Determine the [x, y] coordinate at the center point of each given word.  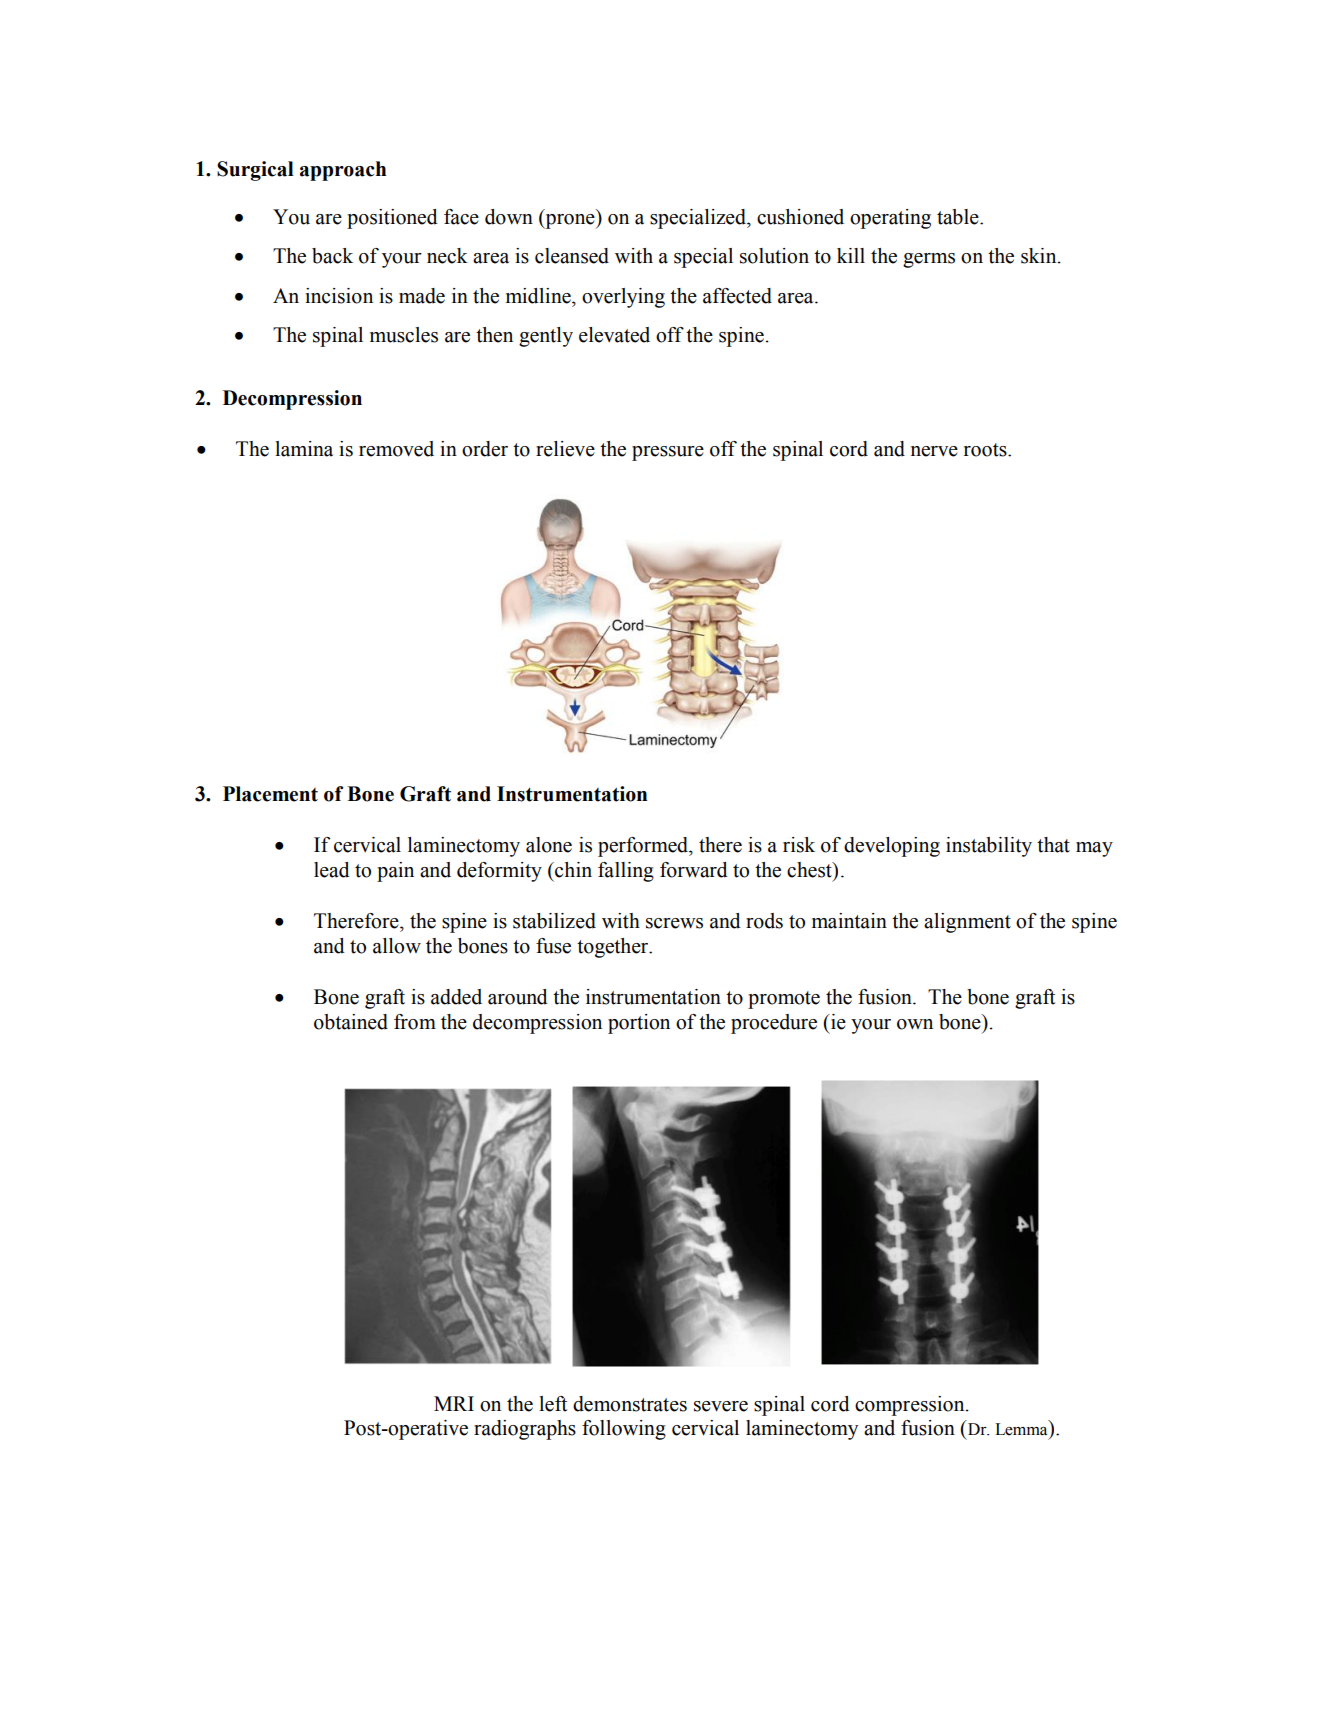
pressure [668, 453]
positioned [392, 219]
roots [986, 450]
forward [694, 870]
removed [396, 449]
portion [639, 1024]
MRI [454, 1403]
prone [570, 221]
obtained [351, 1022]
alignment [967, 923]
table [959, 217]
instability [989, 847]
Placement [270, 794]
